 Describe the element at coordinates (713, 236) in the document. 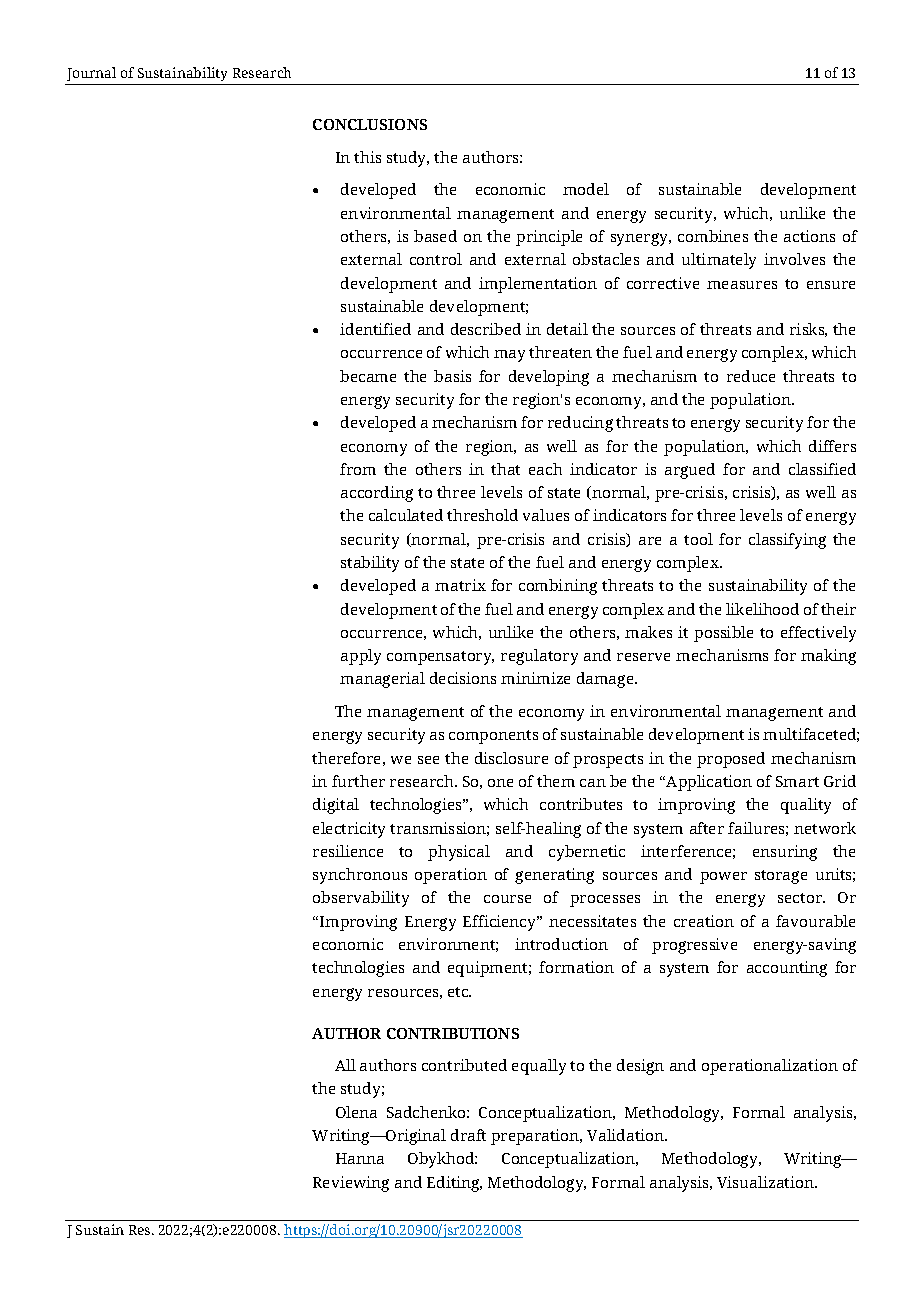

I see `combines` at that location.
